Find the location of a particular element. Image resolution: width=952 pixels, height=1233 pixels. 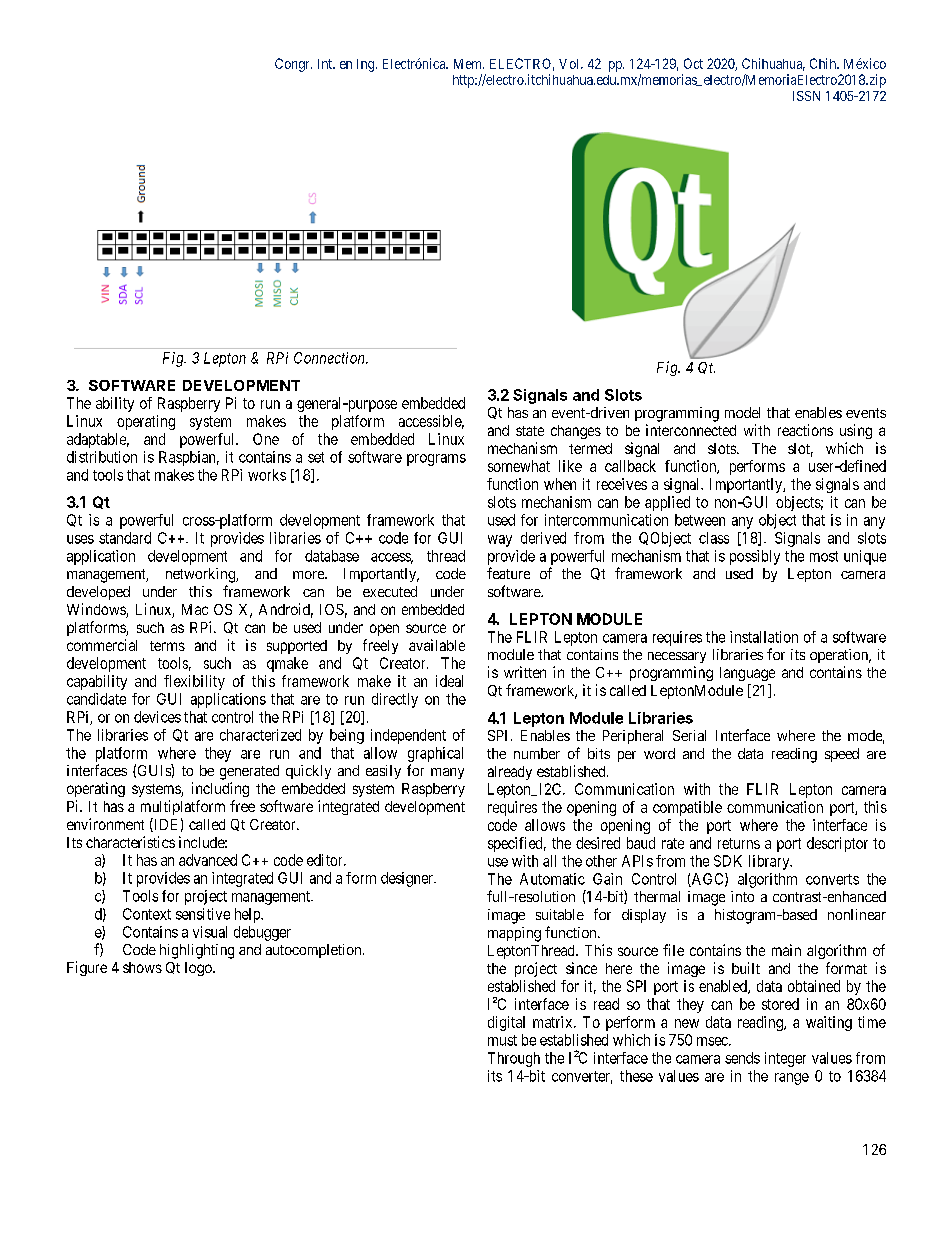

Mac is located at coordinates (195, 609).
